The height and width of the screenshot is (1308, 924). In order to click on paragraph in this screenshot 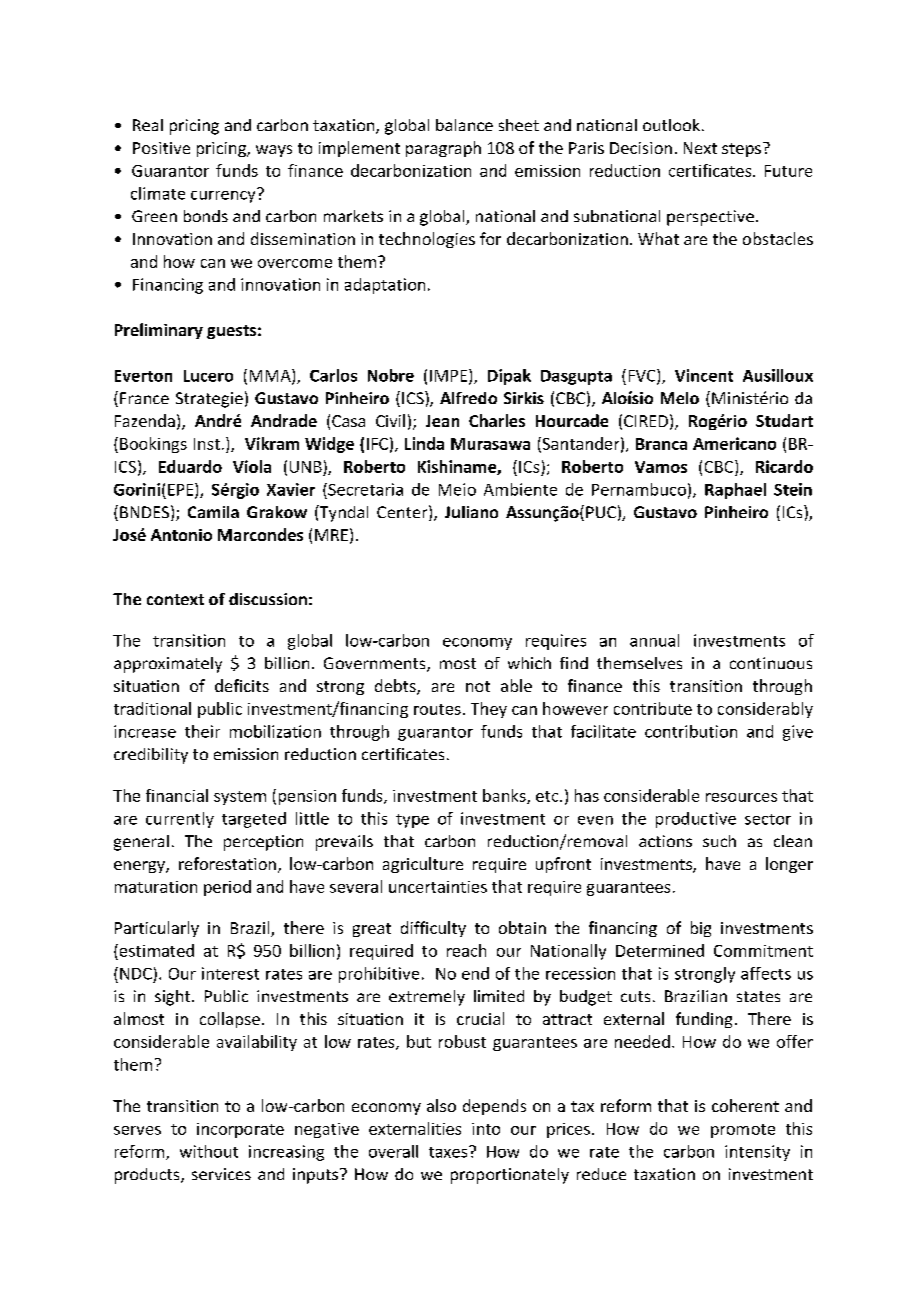, I will do `click(443, 149)`.
